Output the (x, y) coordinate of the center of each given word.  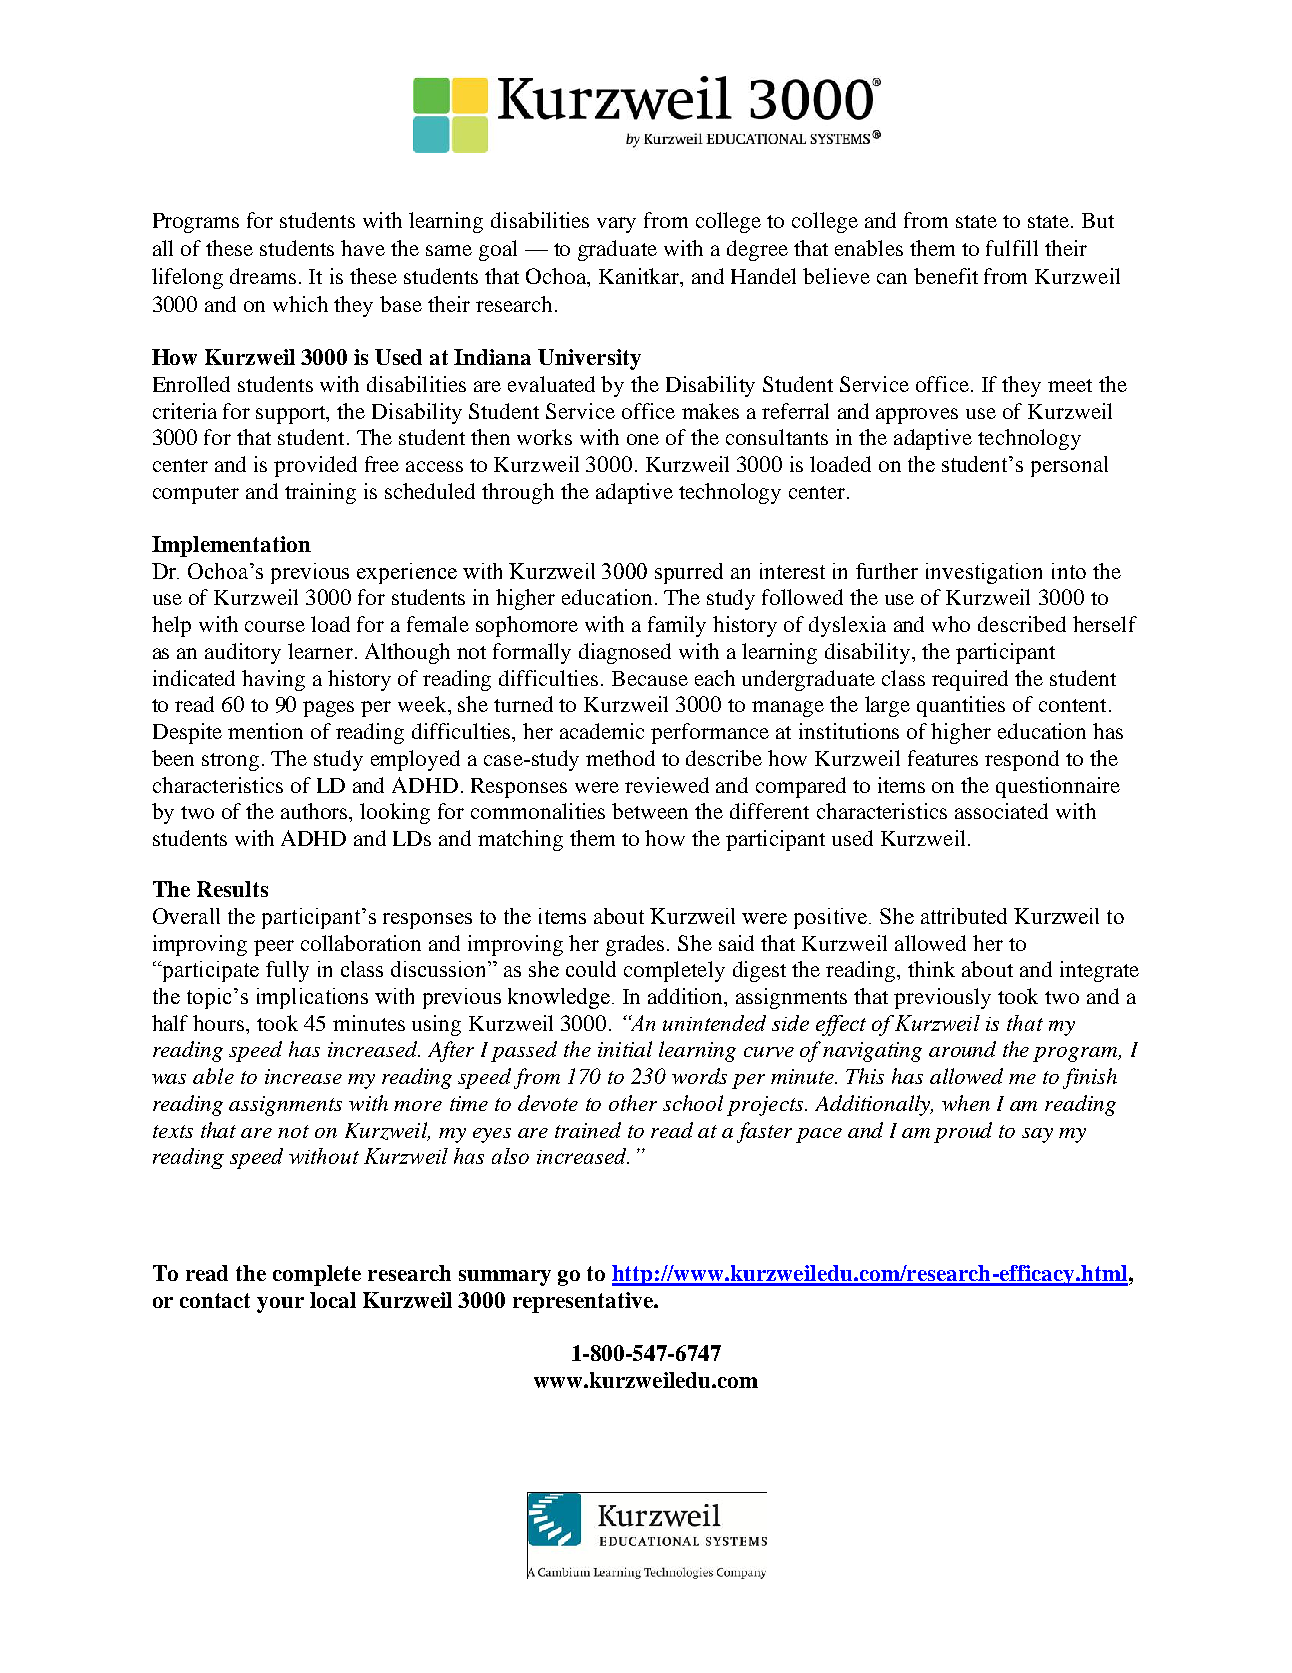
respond (1022, 760)
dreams (263, 276)
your (280, 1305)
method (620, 758)
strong (230, 762)
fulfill (1012, 248)
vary (616, 225)
